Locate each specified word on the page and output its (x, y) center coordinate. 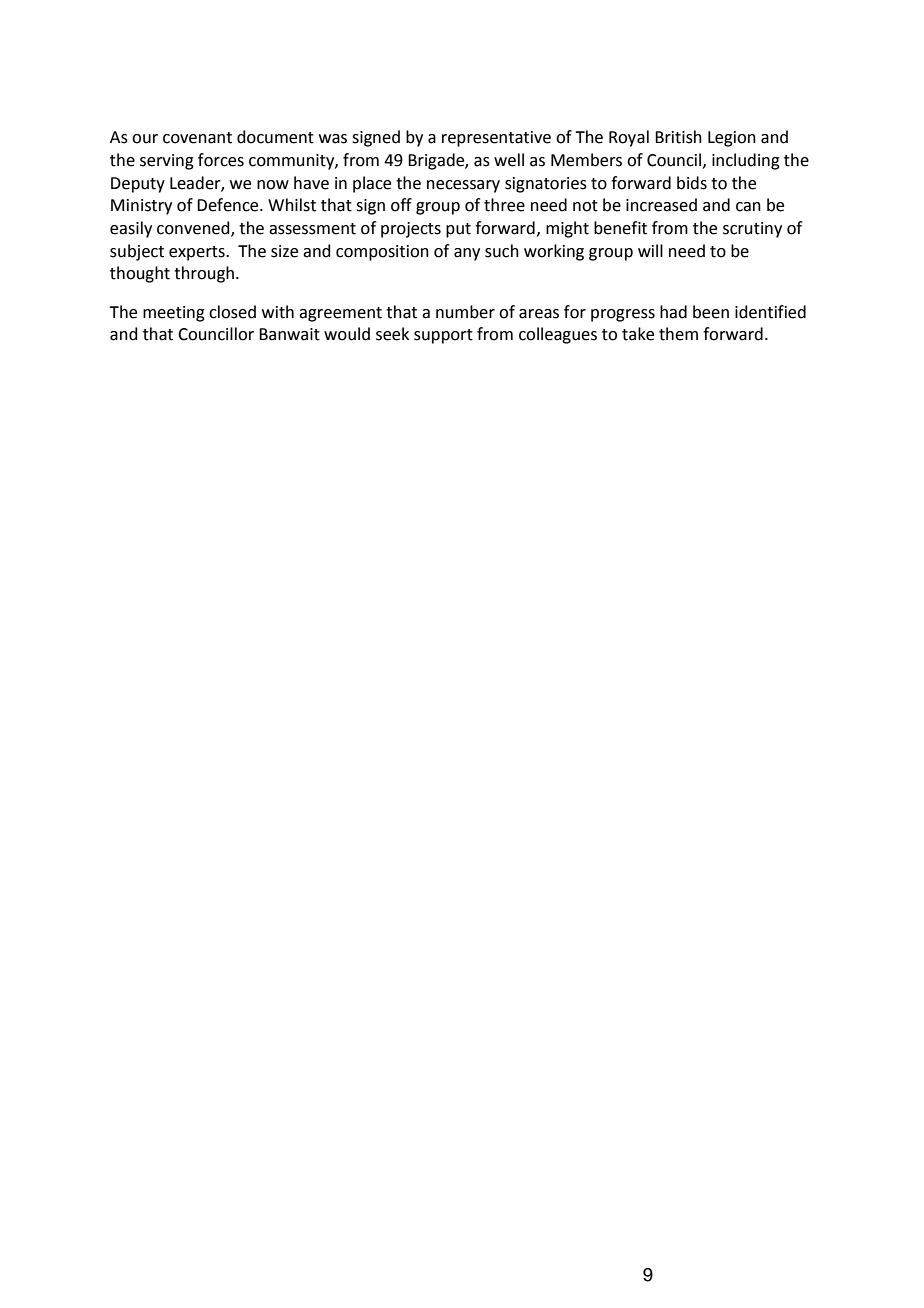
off (401, 205)
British (678, 137)
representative (496, 139)
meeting (174, 314)
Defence (229, 205)
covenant (197, 138)
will (650, 250)
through (204, 274)
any (467, 254)
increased (661, 205)
